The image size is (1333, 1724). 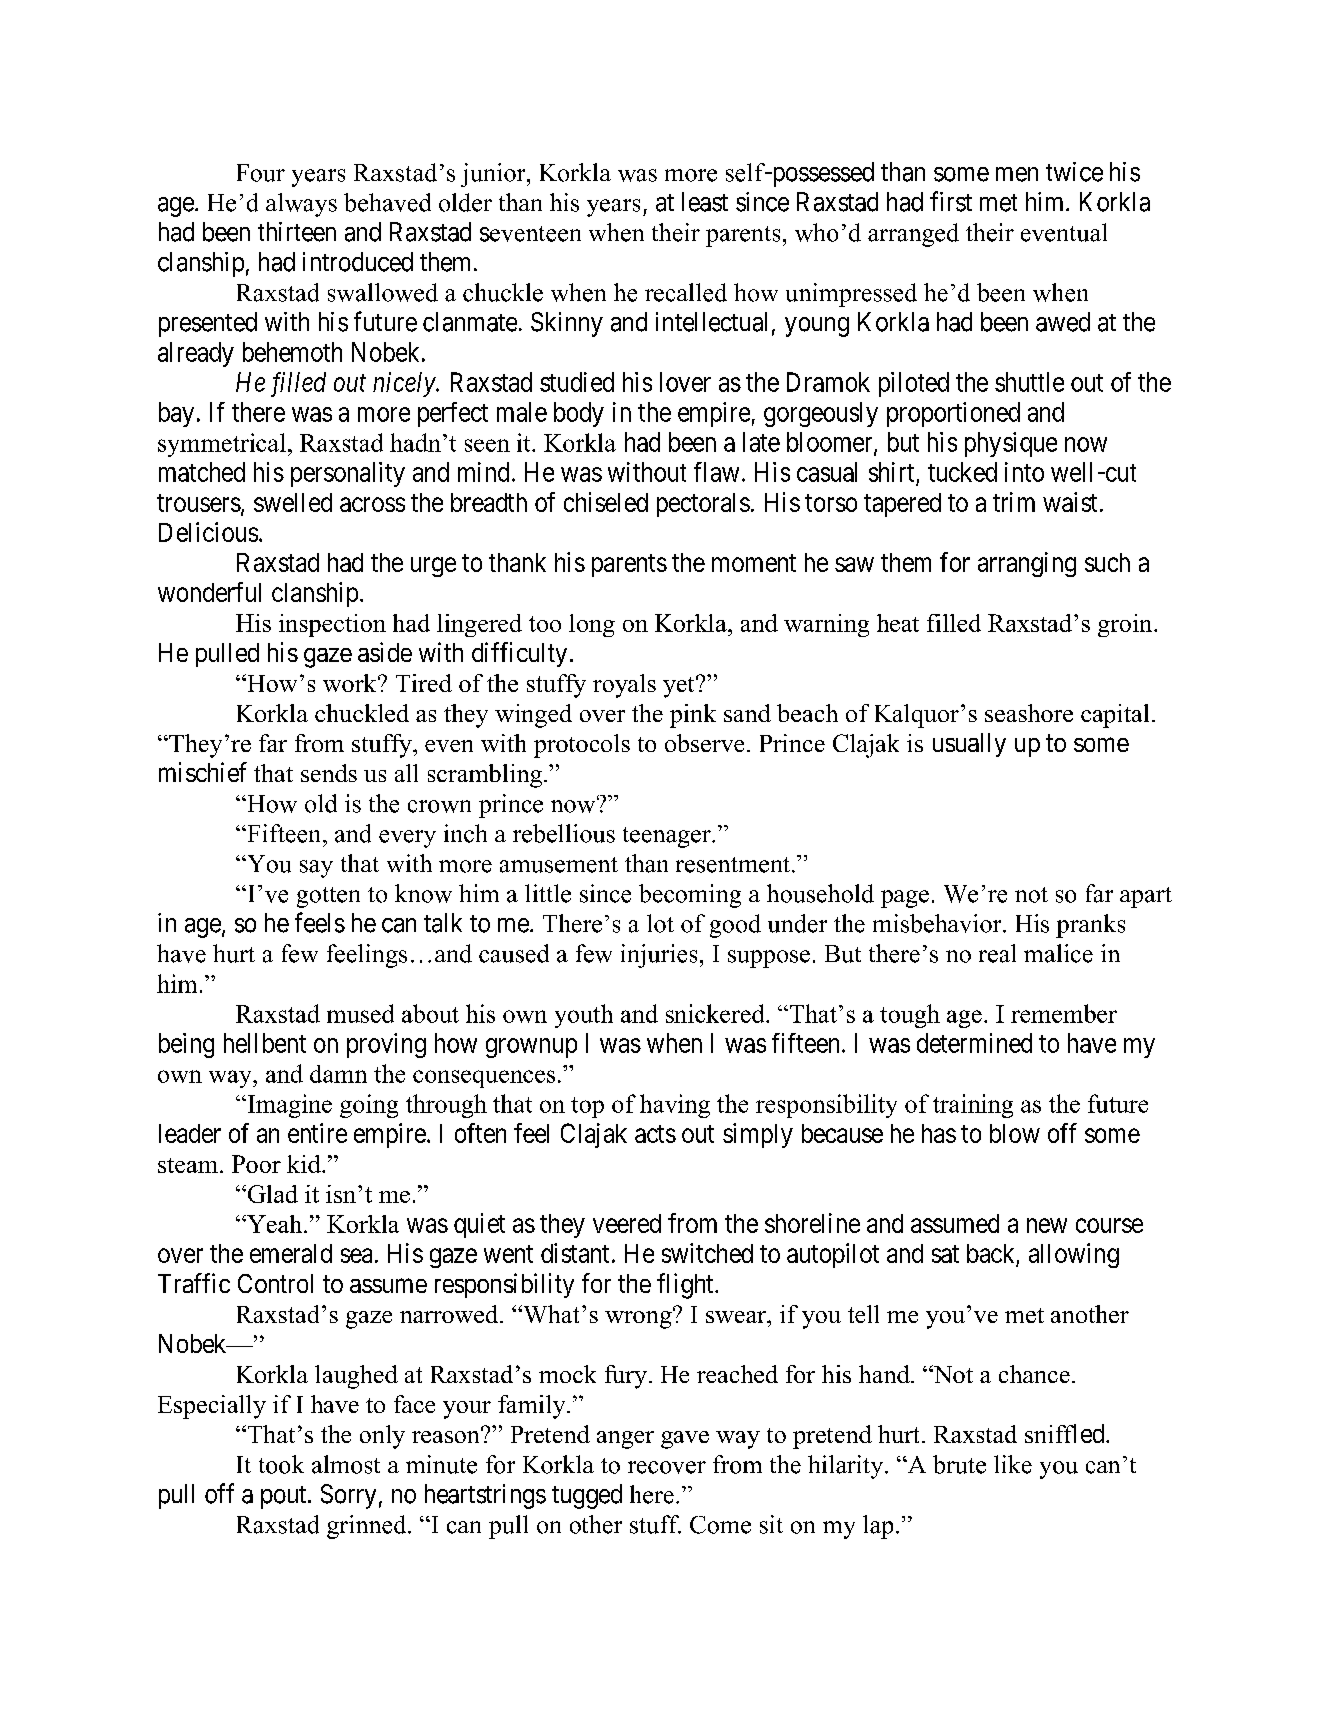 I want to click on blow, so click(x=1015, y=1133).
